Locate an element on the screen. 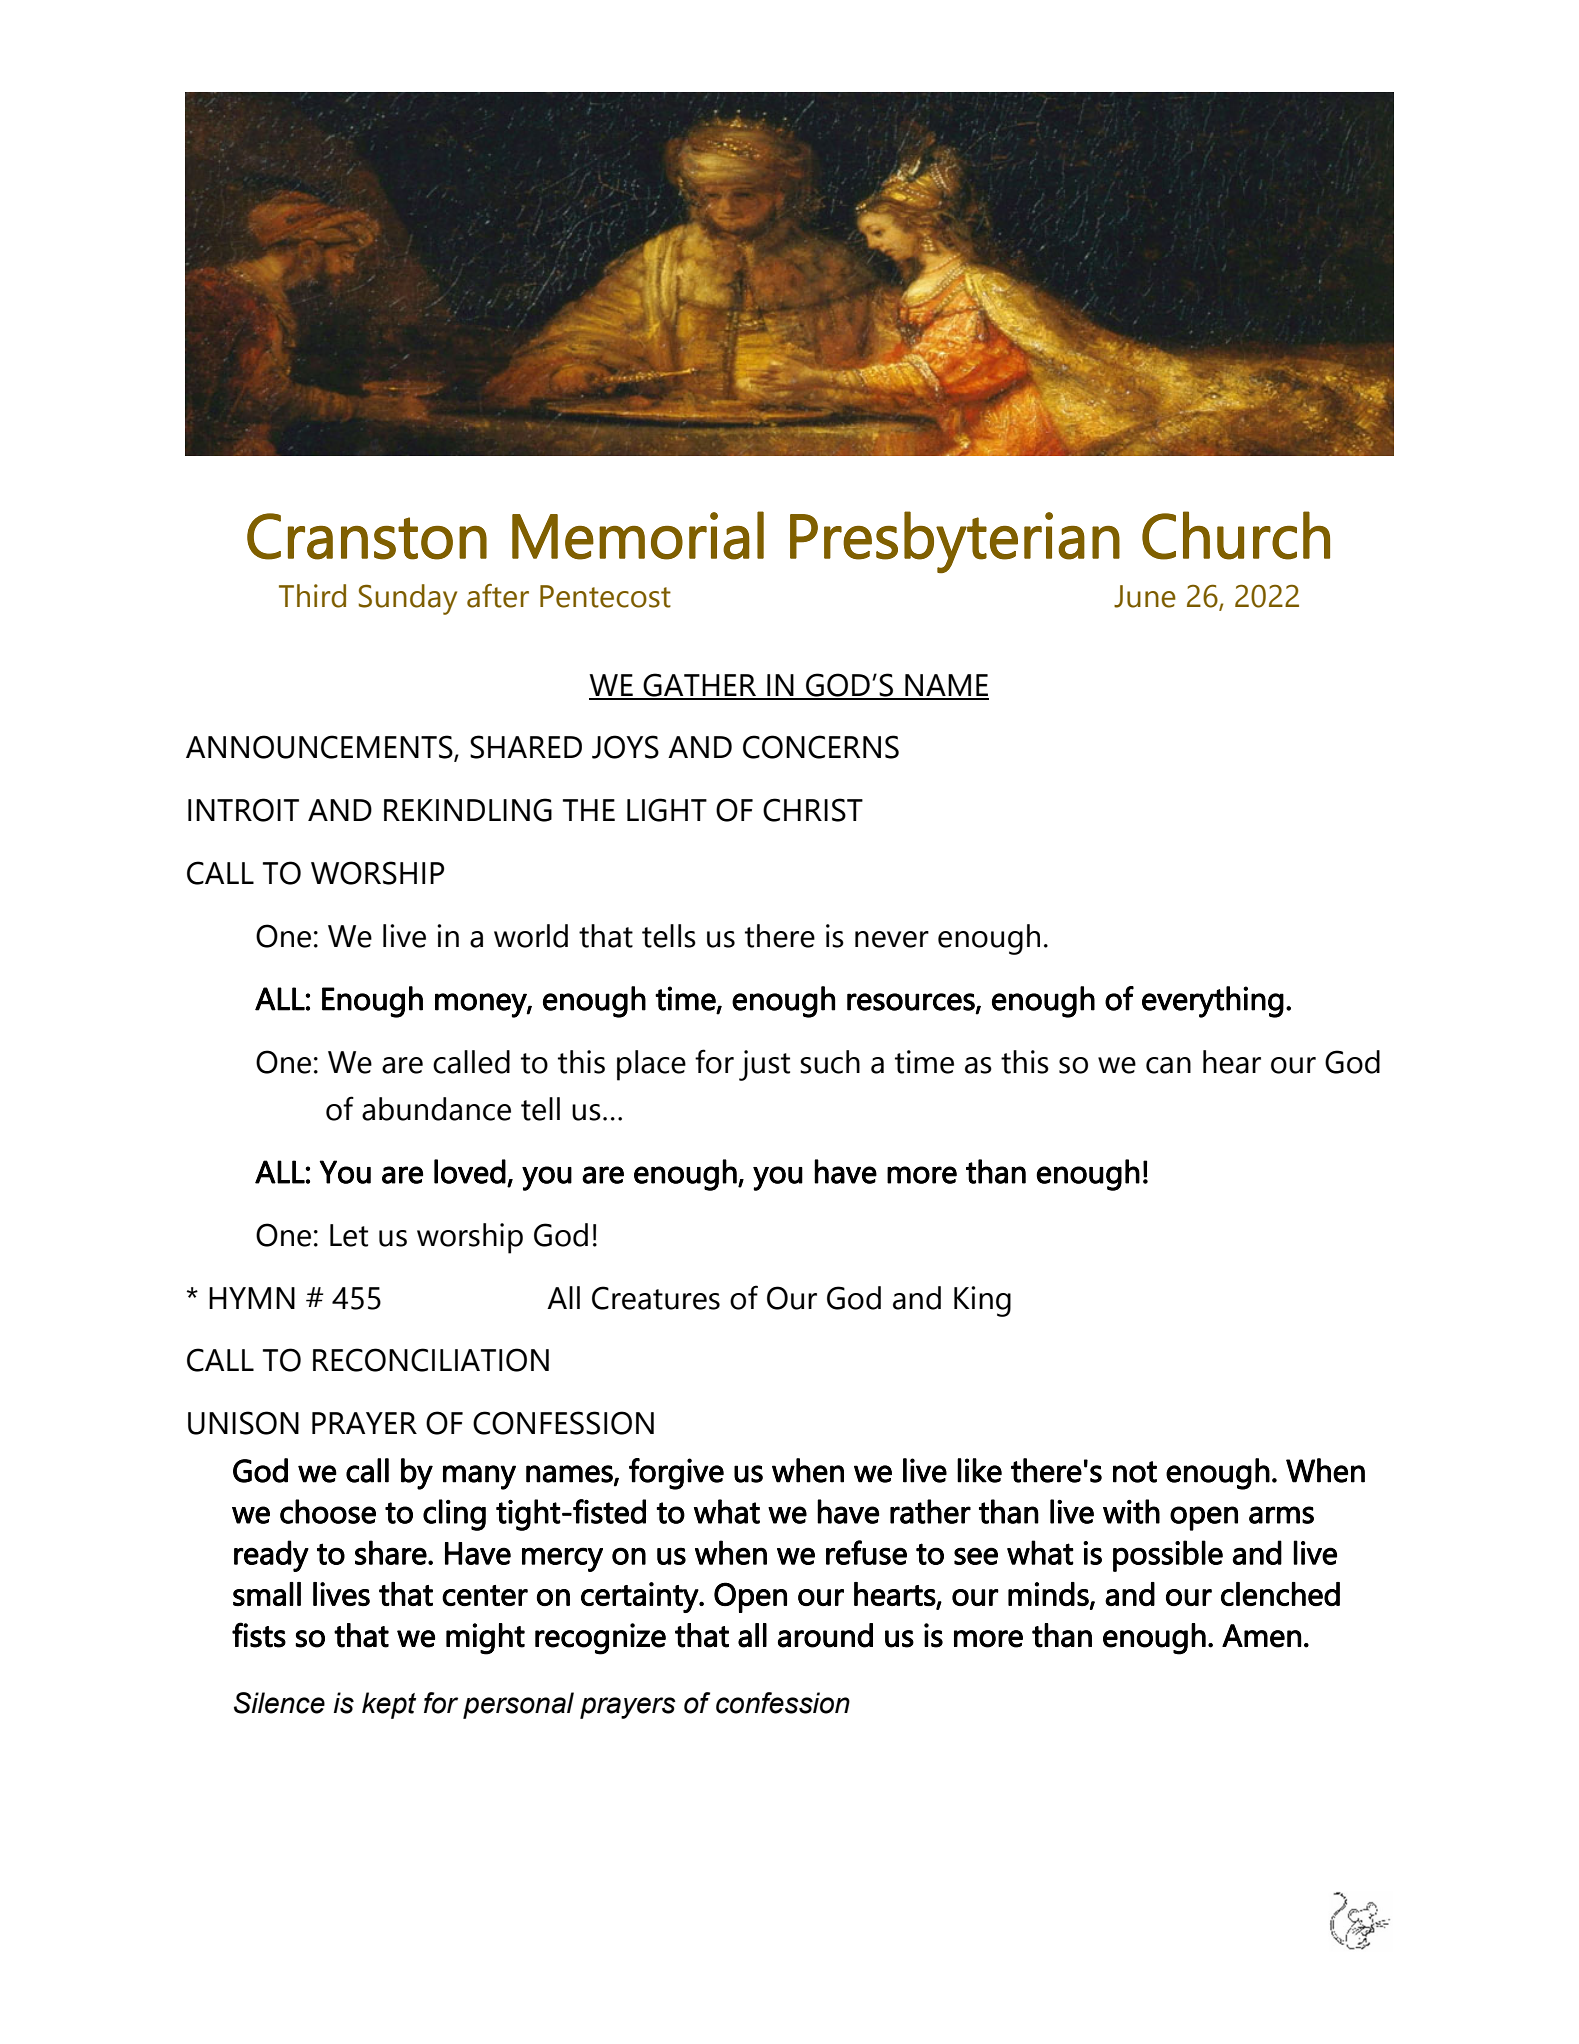  Cranston is located at coordinates (367, 536).
